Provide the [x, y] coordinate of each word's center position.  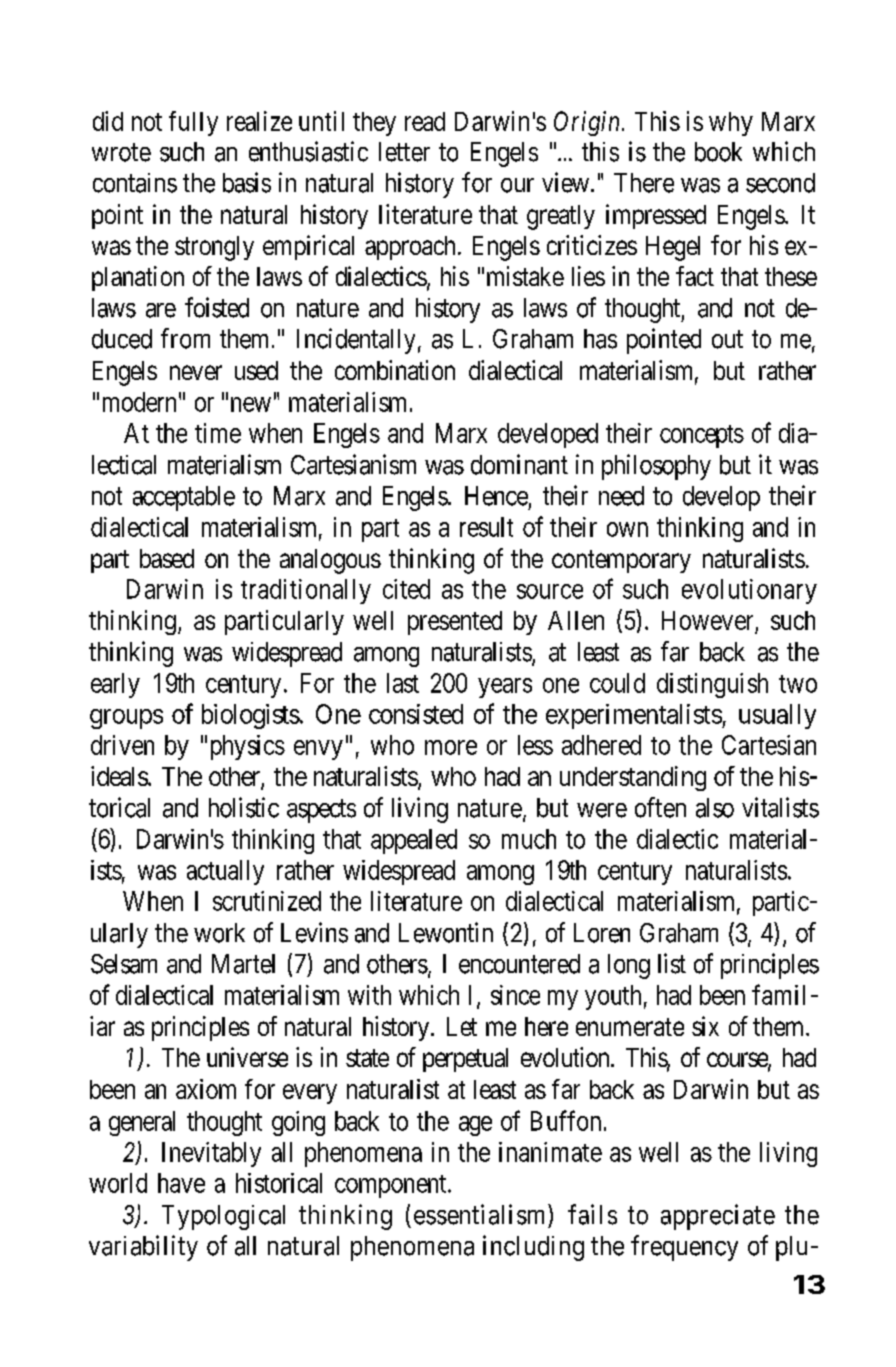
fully [193, 123]
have [181, 1183]
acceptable [184, 498]
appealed [414, 841]
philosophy [656, 467]
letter [404, 152]
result [486, 527]
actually [225, 872]
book [718, 152]
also [715, 808]
